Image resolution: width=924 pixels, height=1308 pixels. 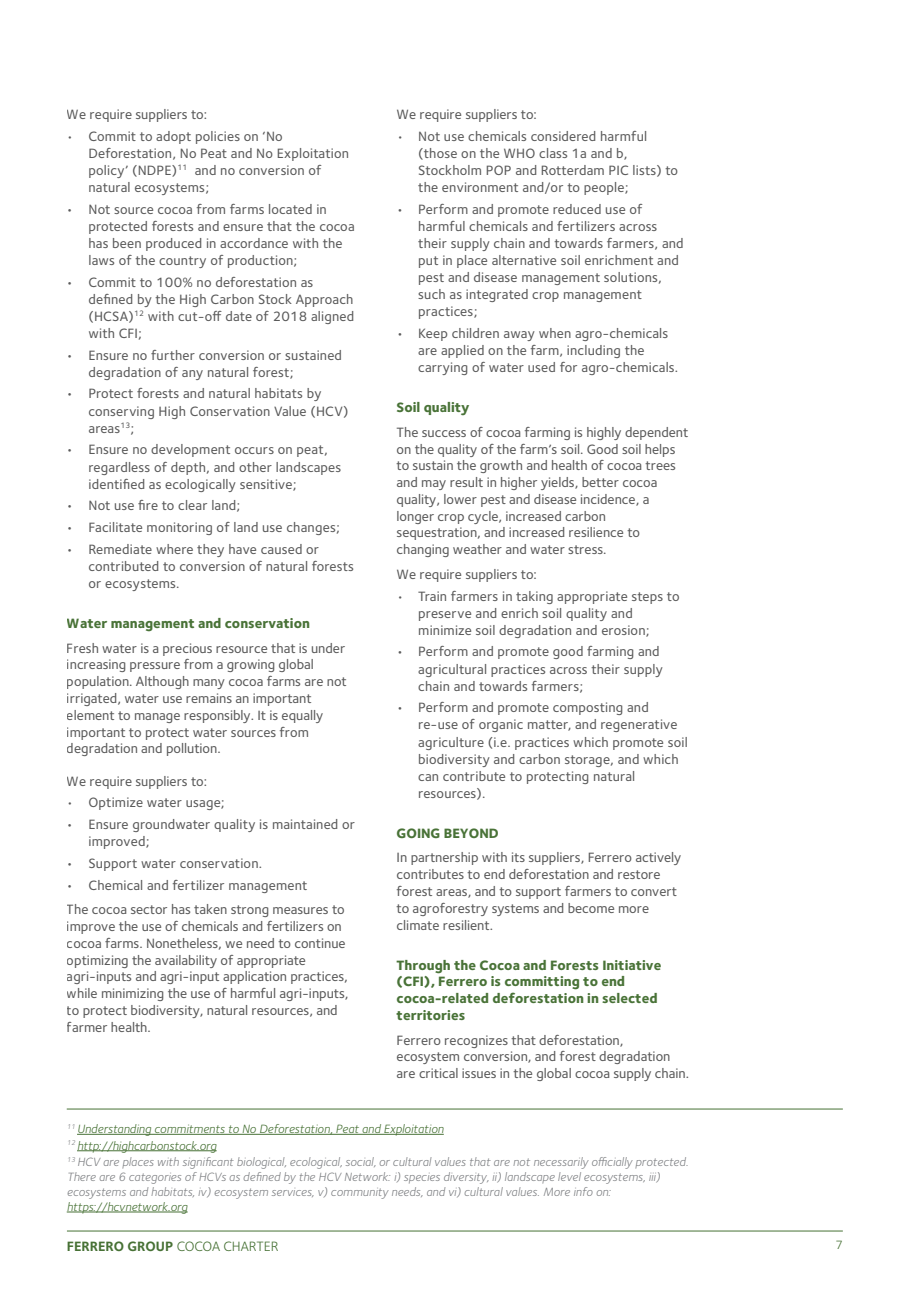 I want to click on GOING, so click(x=418, y=833).
